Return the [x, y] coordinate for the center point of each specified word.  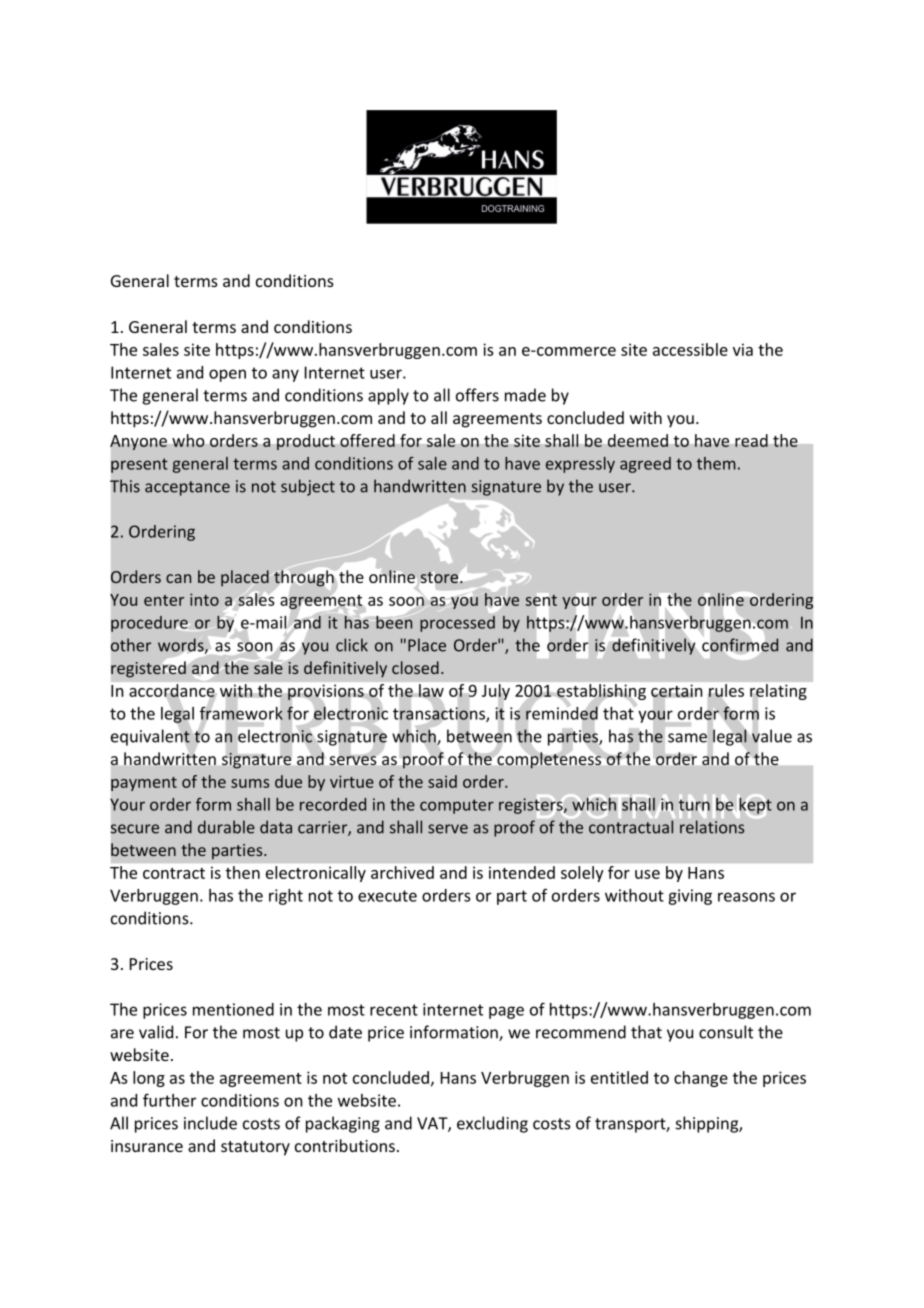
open [227, 375]
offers [477, 395]
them [716, 463]
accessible [690, 349]
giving [690, 897]
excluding [492, 1124]
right [286, 897]
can [178, 578]
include [210, 1123]
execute [387, 896]
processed [457, 624]
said [442, 781]
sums [250, 783]
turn [694, 805]
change [701, 1079]
